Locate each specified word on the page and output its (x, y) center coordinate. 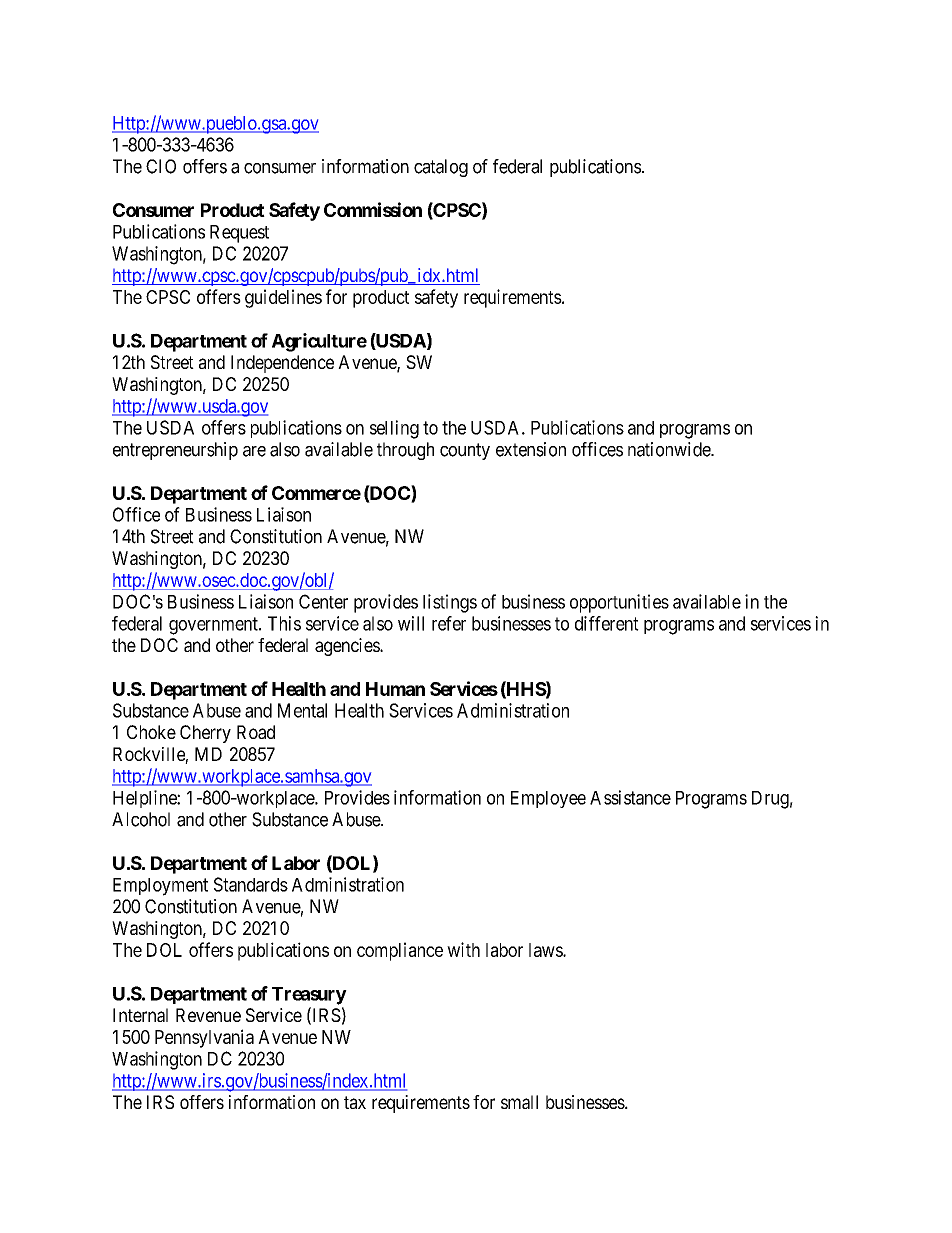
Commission (373, 209)
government (214, 626)
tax (355, 1102)
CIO (161, 166)
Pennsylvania (204, 1038)
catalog (441, 168)
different (607, 623)
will (411, 623)
